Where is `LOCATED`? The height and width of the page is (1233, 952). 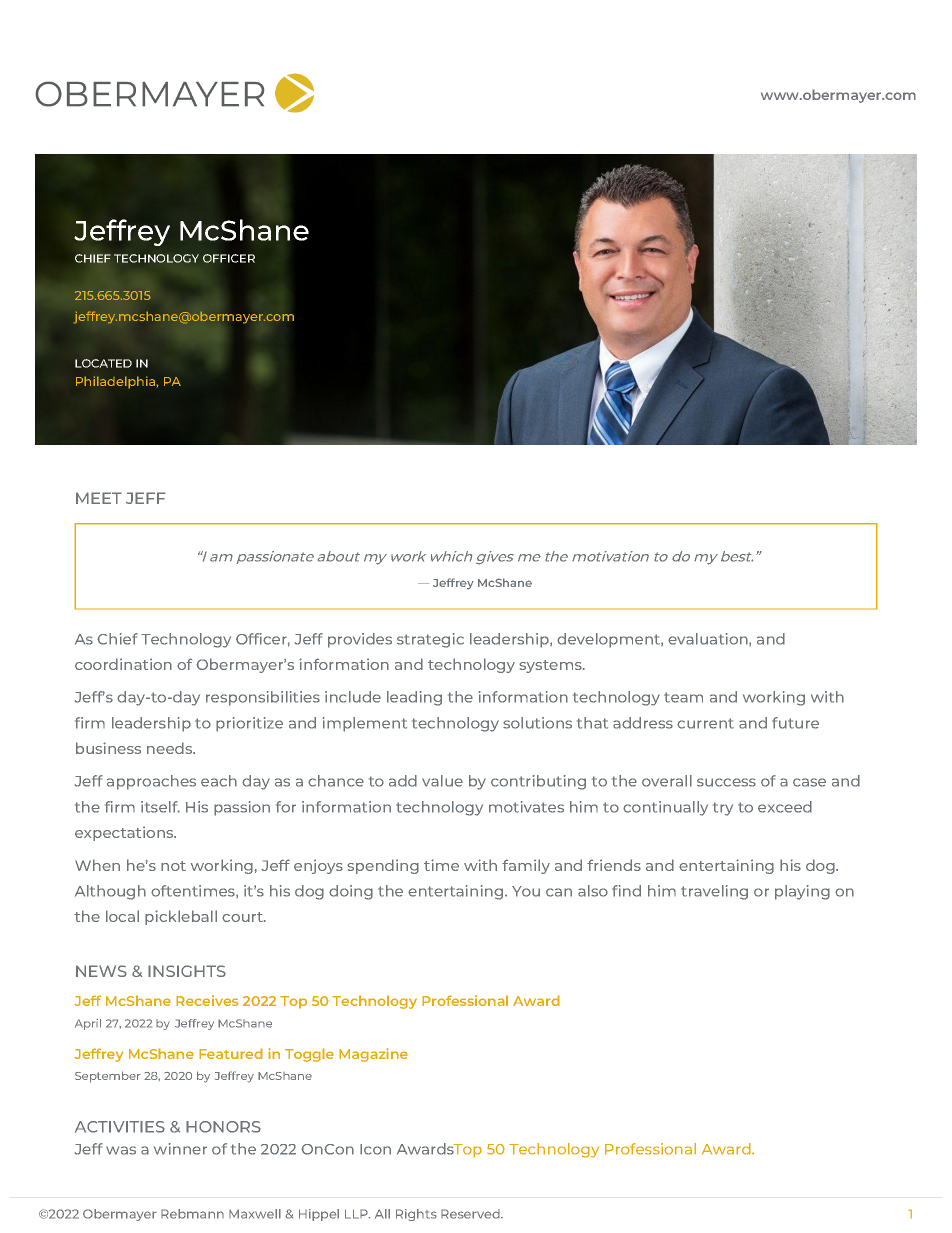
LOCATED is located at coordinates (103, 363).
